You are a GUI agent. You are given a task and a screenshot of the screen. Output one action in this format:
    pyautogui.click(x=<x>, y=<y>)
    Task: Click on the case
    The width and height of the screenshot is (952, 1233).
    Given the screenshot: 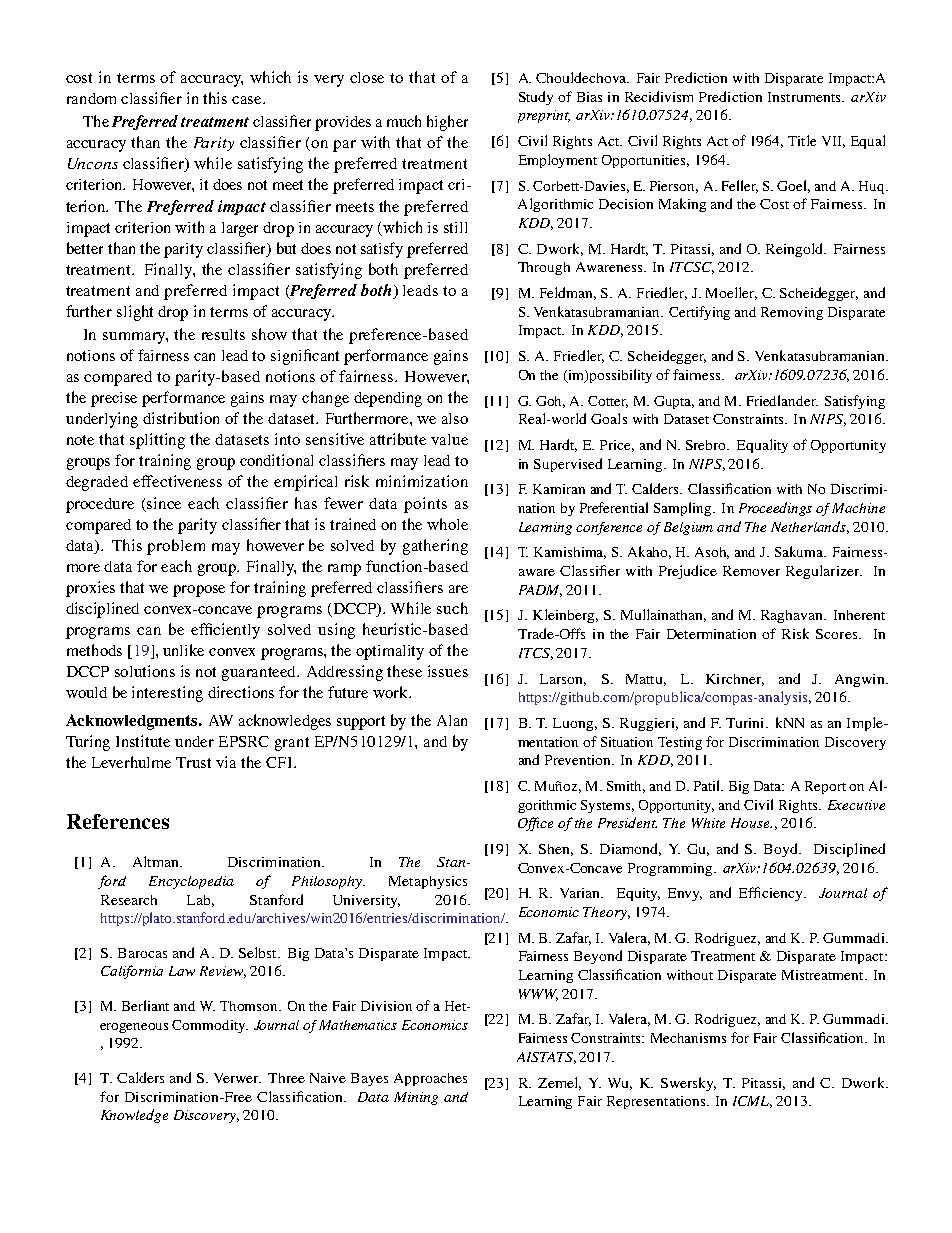 What is the action you would take?
    pyautogui.click(x=248, y=100)
